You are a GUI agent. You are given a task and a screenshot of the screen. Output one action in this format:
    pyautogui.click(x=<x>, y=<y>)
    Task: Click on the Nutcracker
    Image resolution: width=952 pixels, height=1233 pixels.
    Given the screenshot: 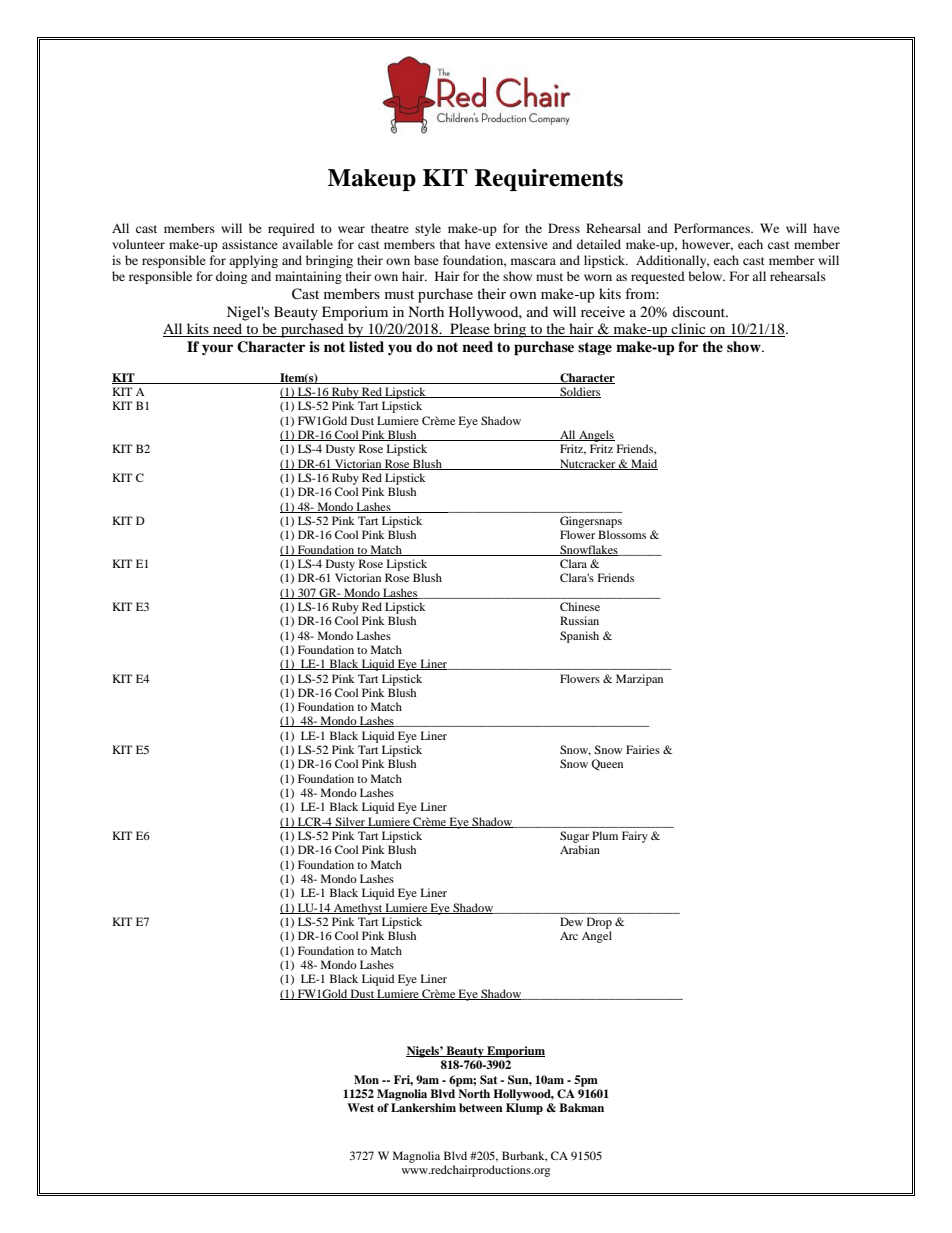 What is the action you would take?
    pyautogui.click(x=588, y=464)
